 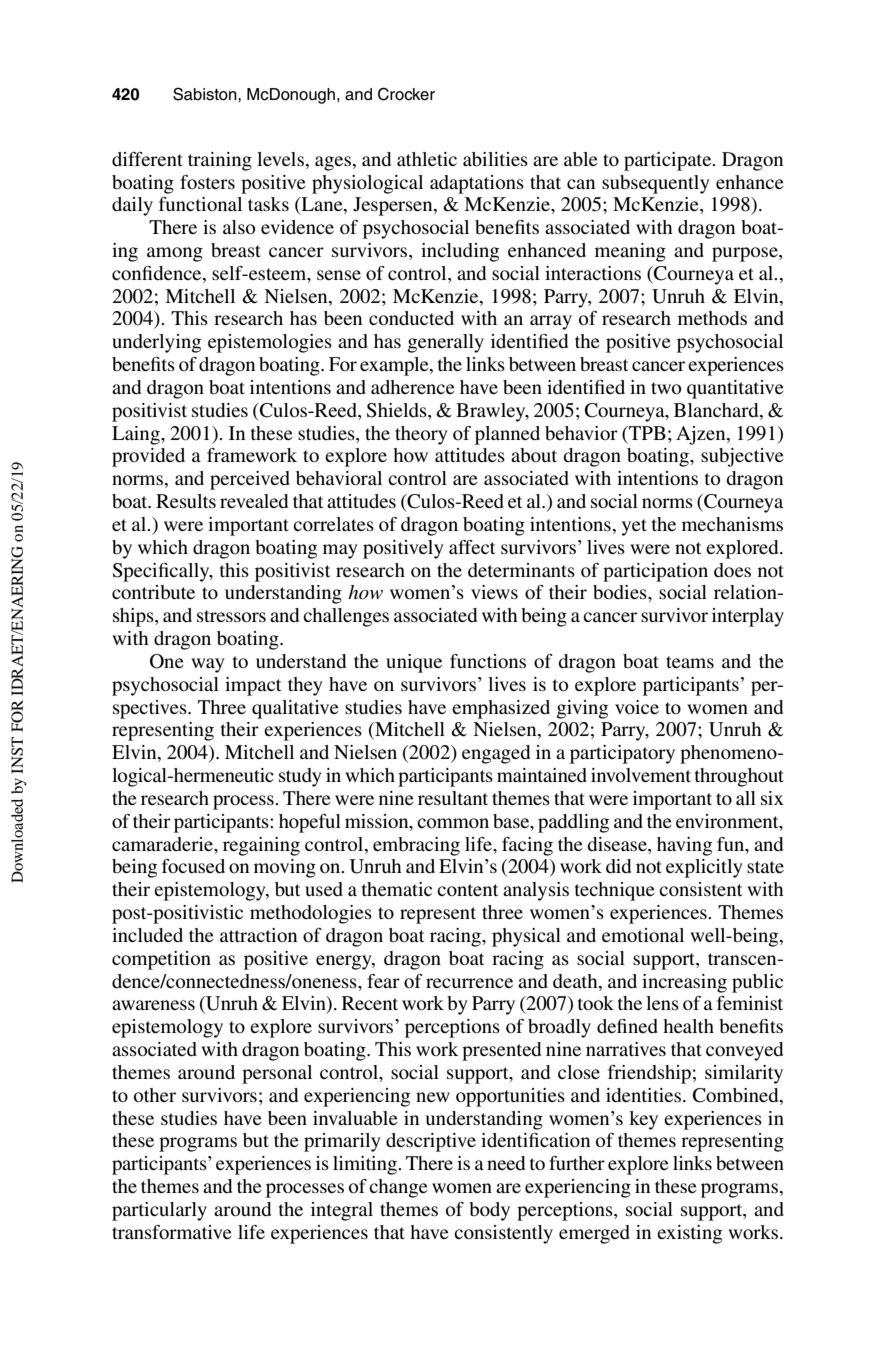 I want to click on participate, so click(x=669, y=161).
